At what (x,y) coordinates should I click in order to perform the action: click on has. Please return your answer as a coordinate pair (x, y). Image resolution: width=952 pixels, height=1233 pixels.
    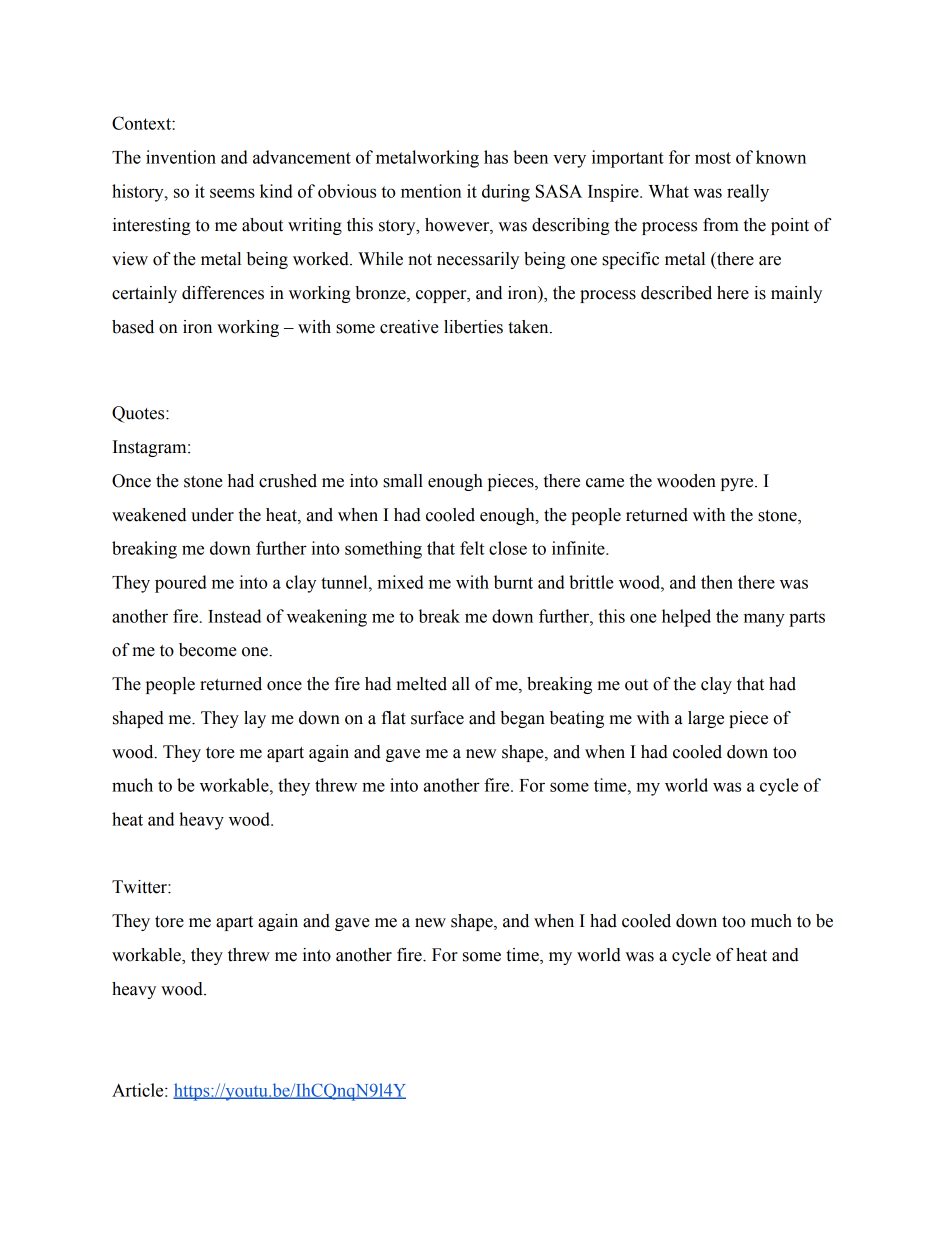
    Looking at the image, I should click on (496, 157).
